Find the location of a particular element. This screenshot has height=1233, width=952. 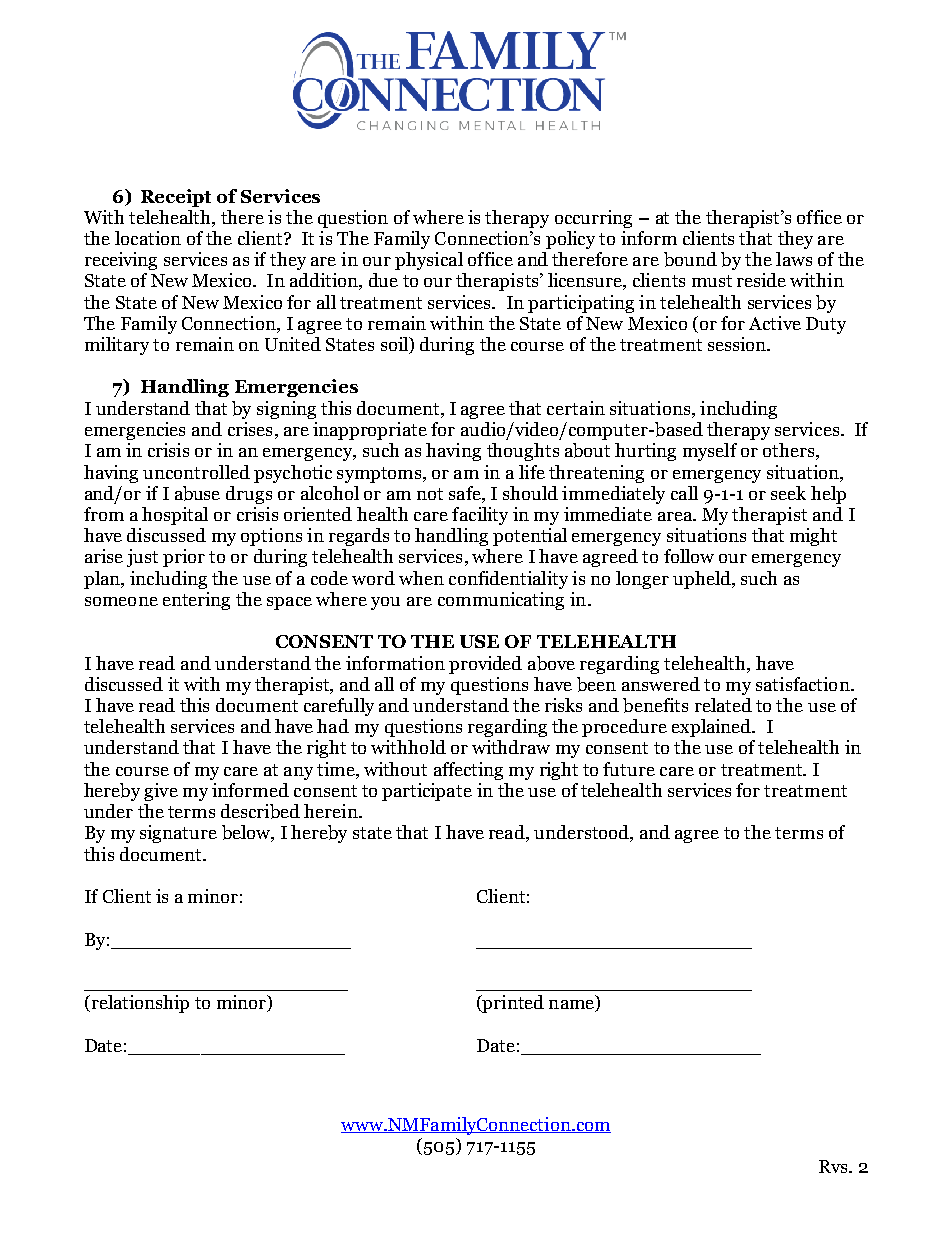

laws is located at coordinates (794, 259).
